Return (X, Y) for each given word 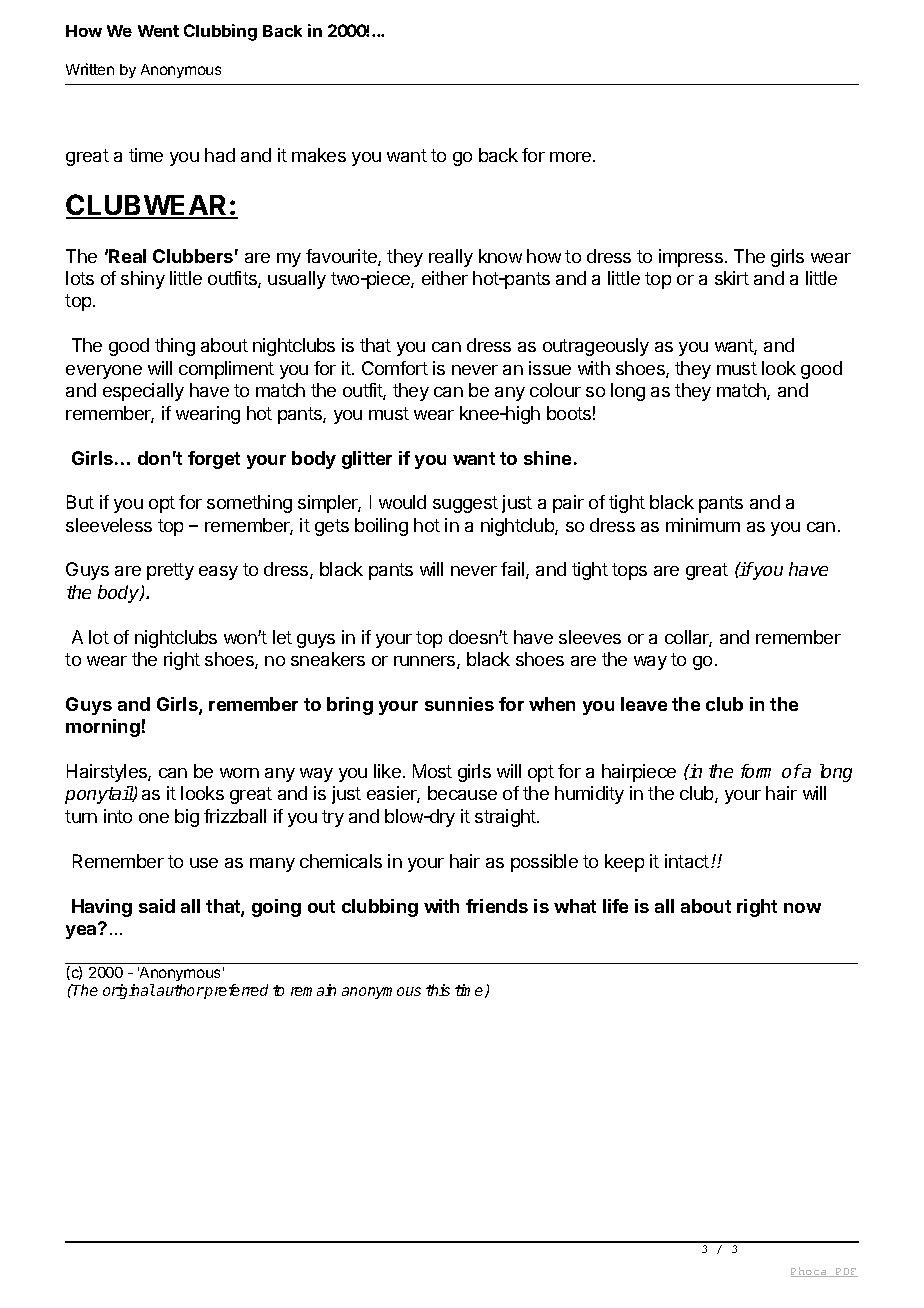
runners (426, 662)
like (387, 771)
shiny (143, 280)
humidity (589, 795)
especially (143, 392)
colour (555, 390)
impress (691, 258)
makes (319, 155)
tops (629, 571)
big (187, 818)
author (180, 990)
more (572, 157)
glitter (367, 460)
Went (158, 31)
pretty (170, 571)
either (445, 278)
